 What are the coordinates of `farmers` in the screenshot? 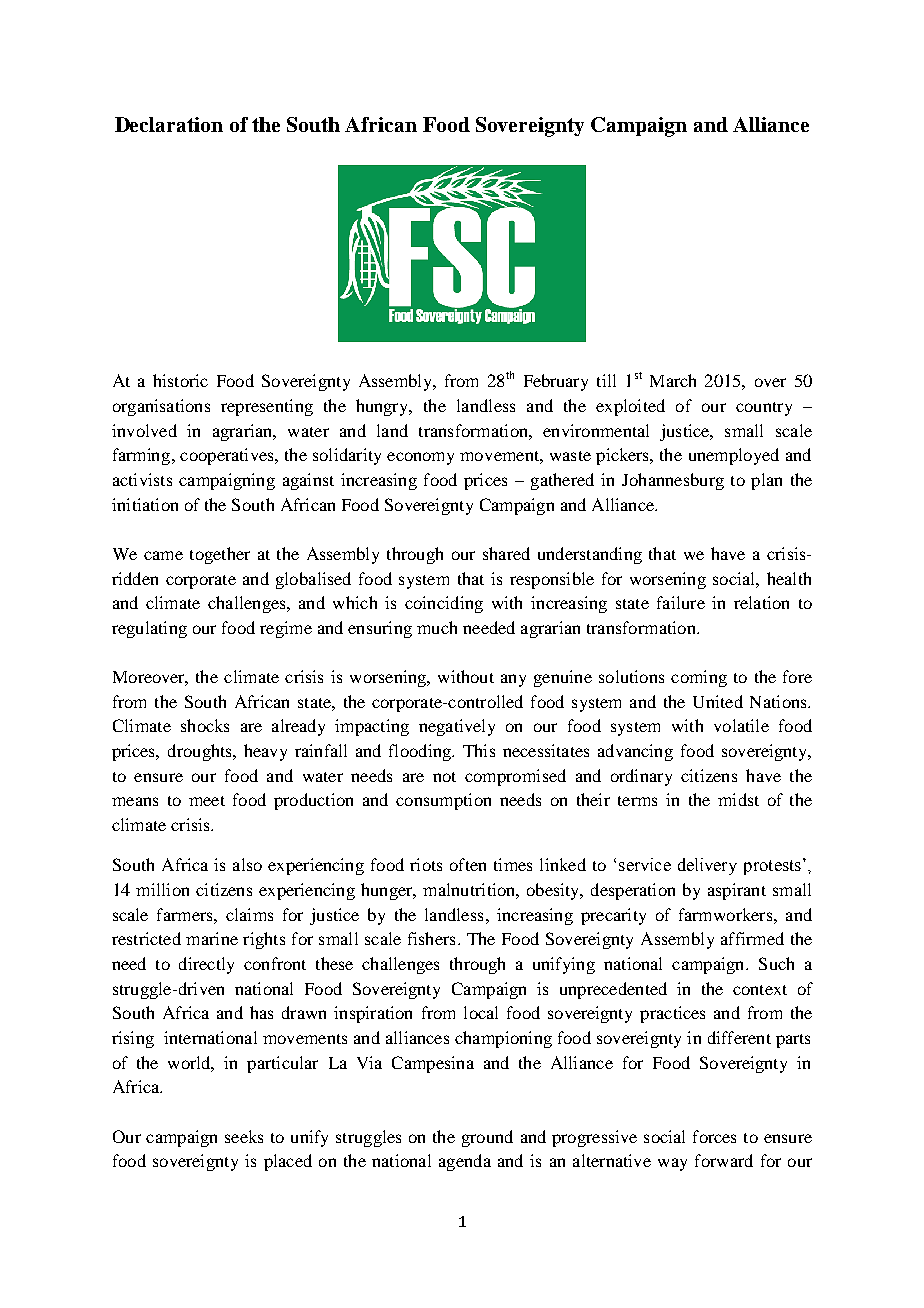 It's located at (186, 914).
